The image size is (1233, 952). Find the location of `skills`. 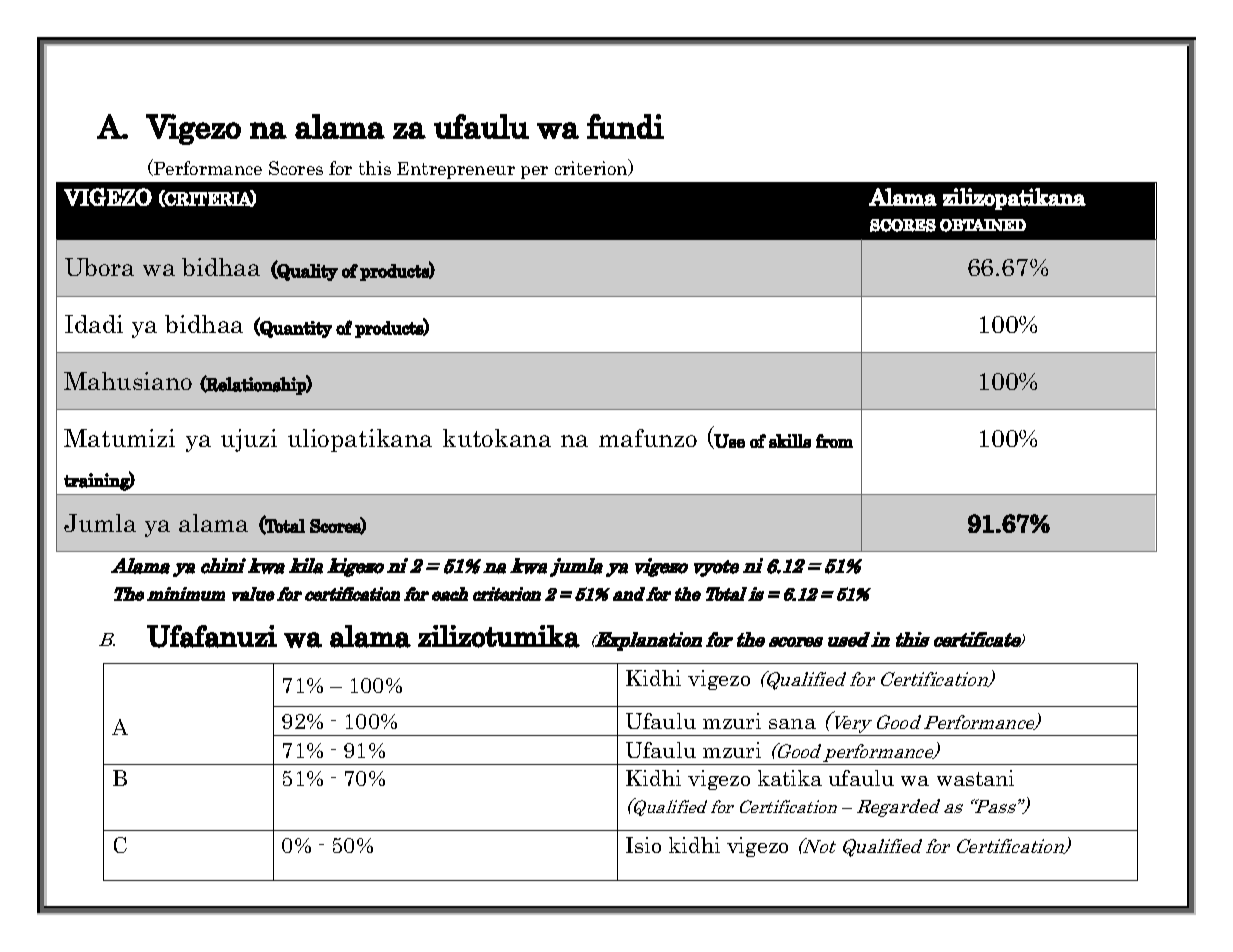

skills is located at coordinates (790, 441).
